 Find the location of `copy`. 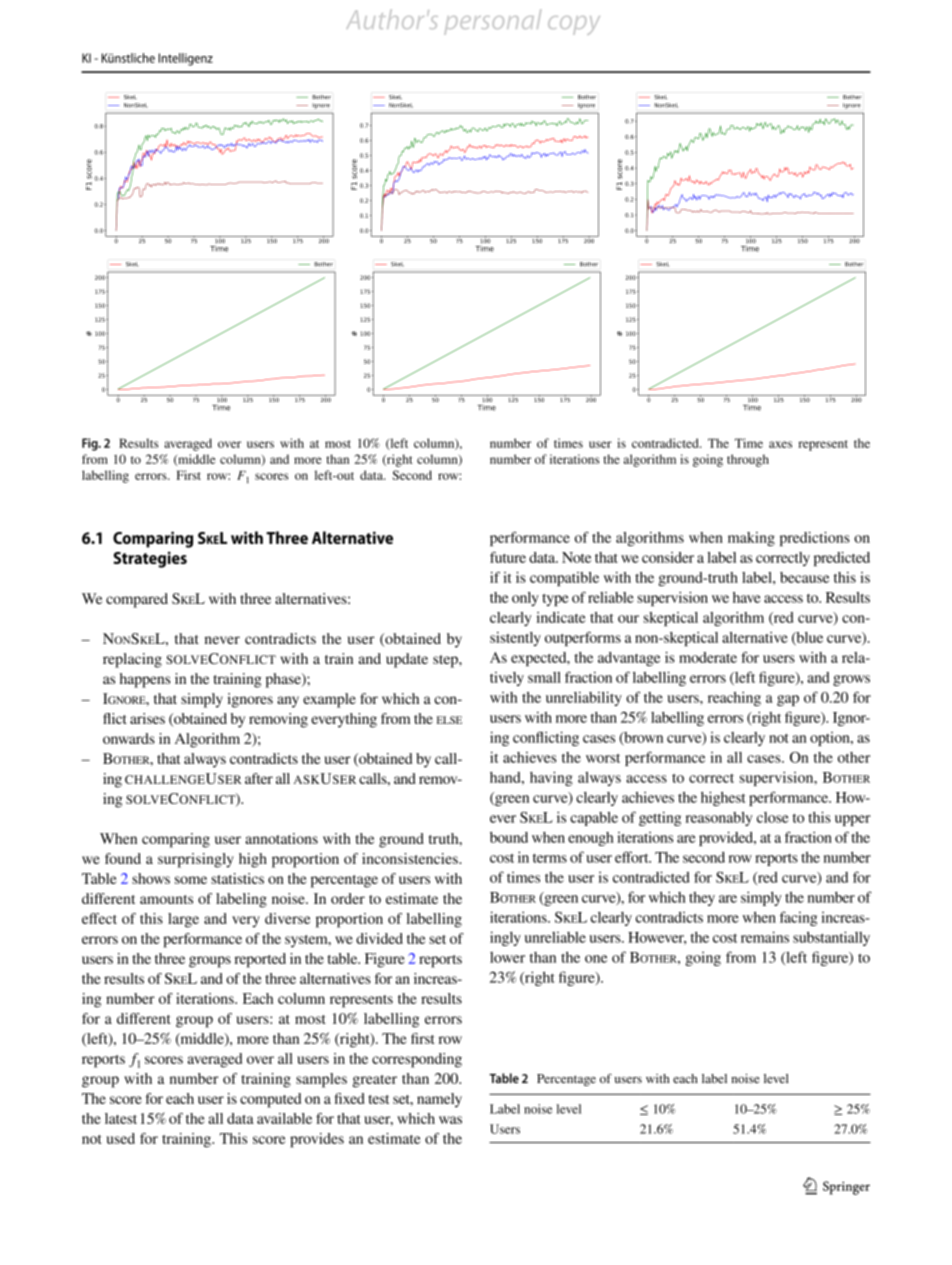

copy is located at coordinates (574, 25).
